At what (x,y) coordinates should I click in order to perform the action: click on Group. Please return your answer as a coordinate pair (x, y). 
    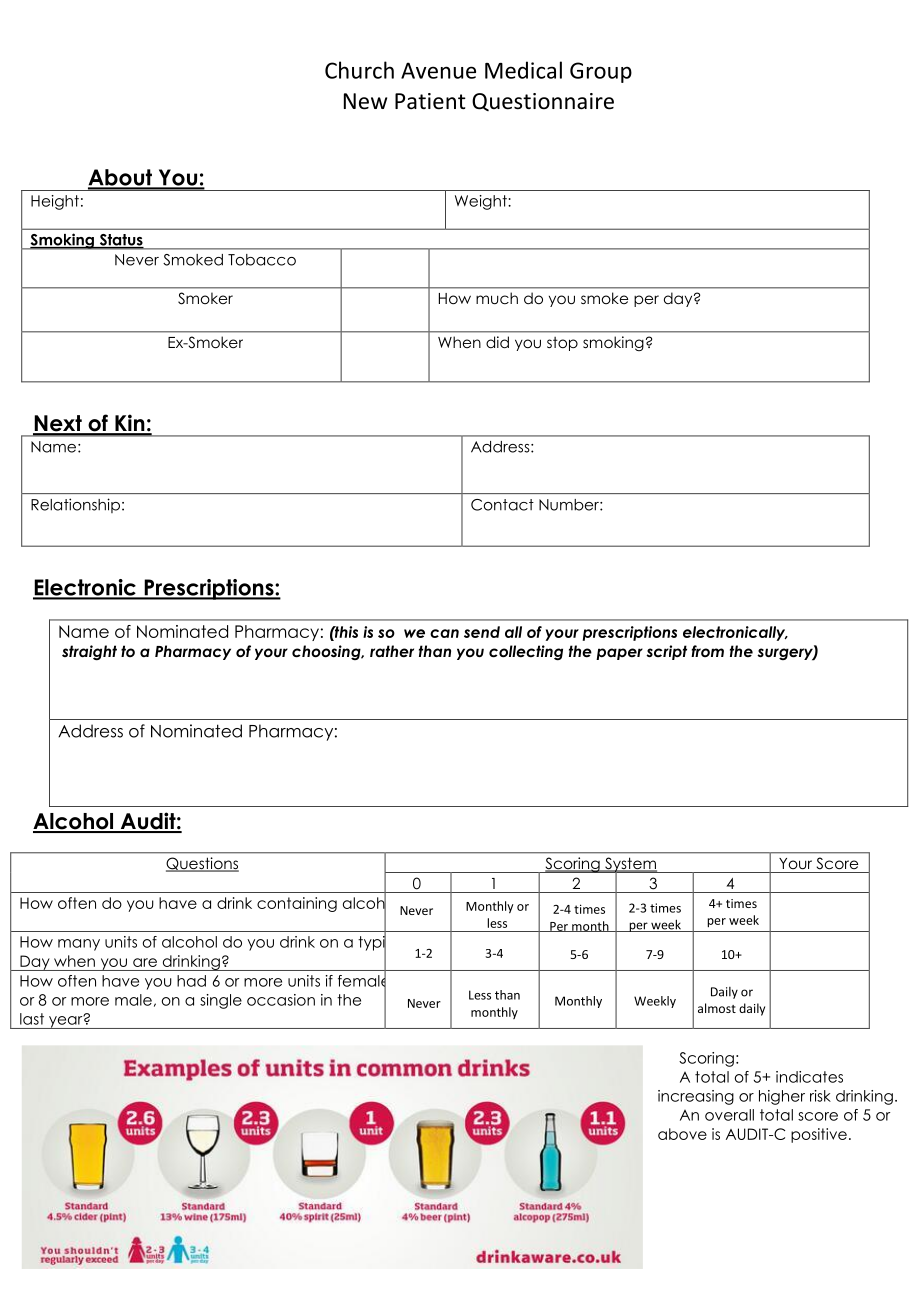
    Looking at the image, I should click on (601, 72).
